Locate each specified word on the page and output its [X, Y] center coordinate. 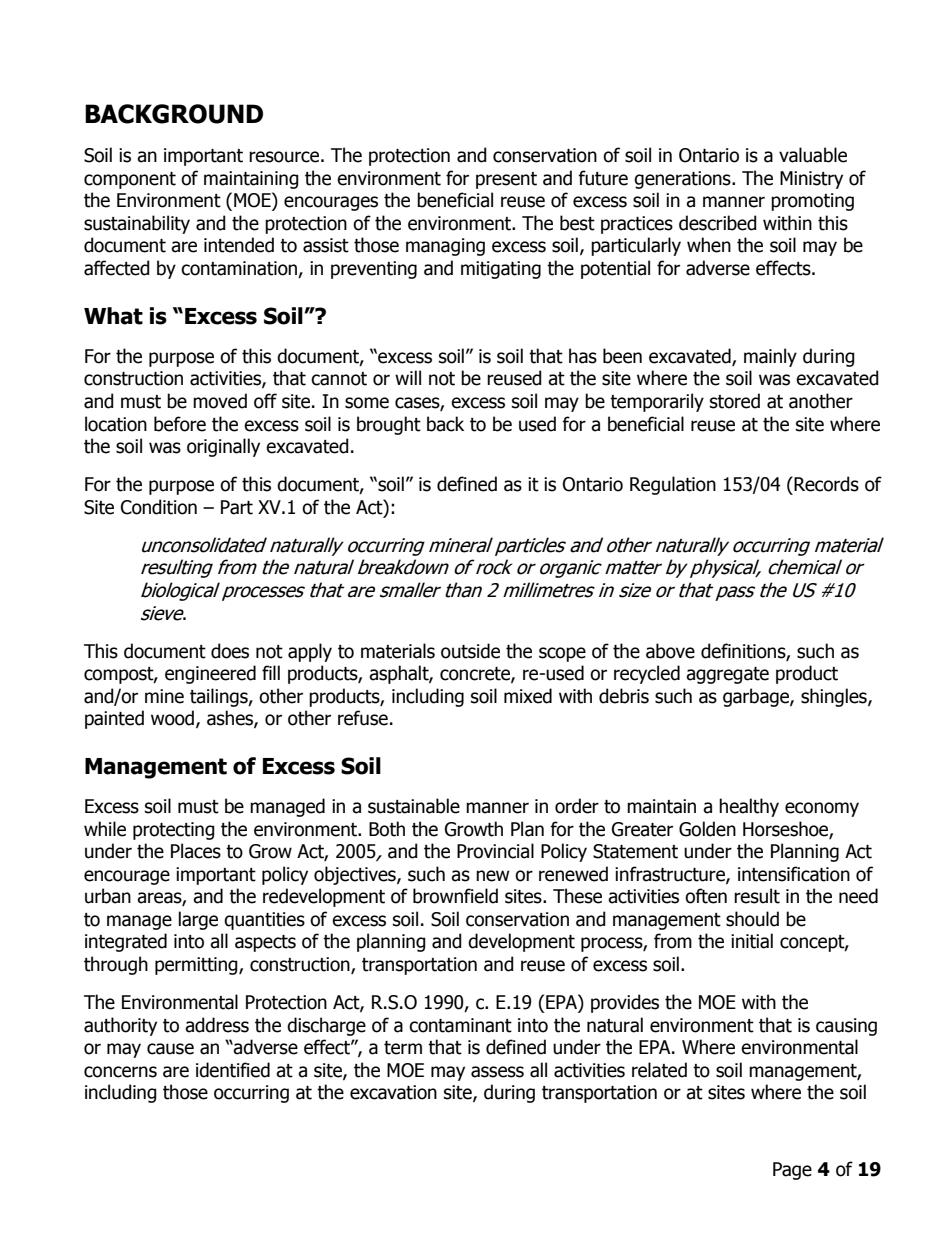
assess [497, 1072]
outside [470, 651]
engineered [210, 674]
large [198, 920]
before [180, 424]
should [752, 919]
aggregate [727, 675]
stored [735, 401]
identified [233, 1070]
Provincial [495, 851]
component [130, 180]
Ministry [811, 180]
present [506, 180]
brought [389, 425]
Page [792, 1171]
